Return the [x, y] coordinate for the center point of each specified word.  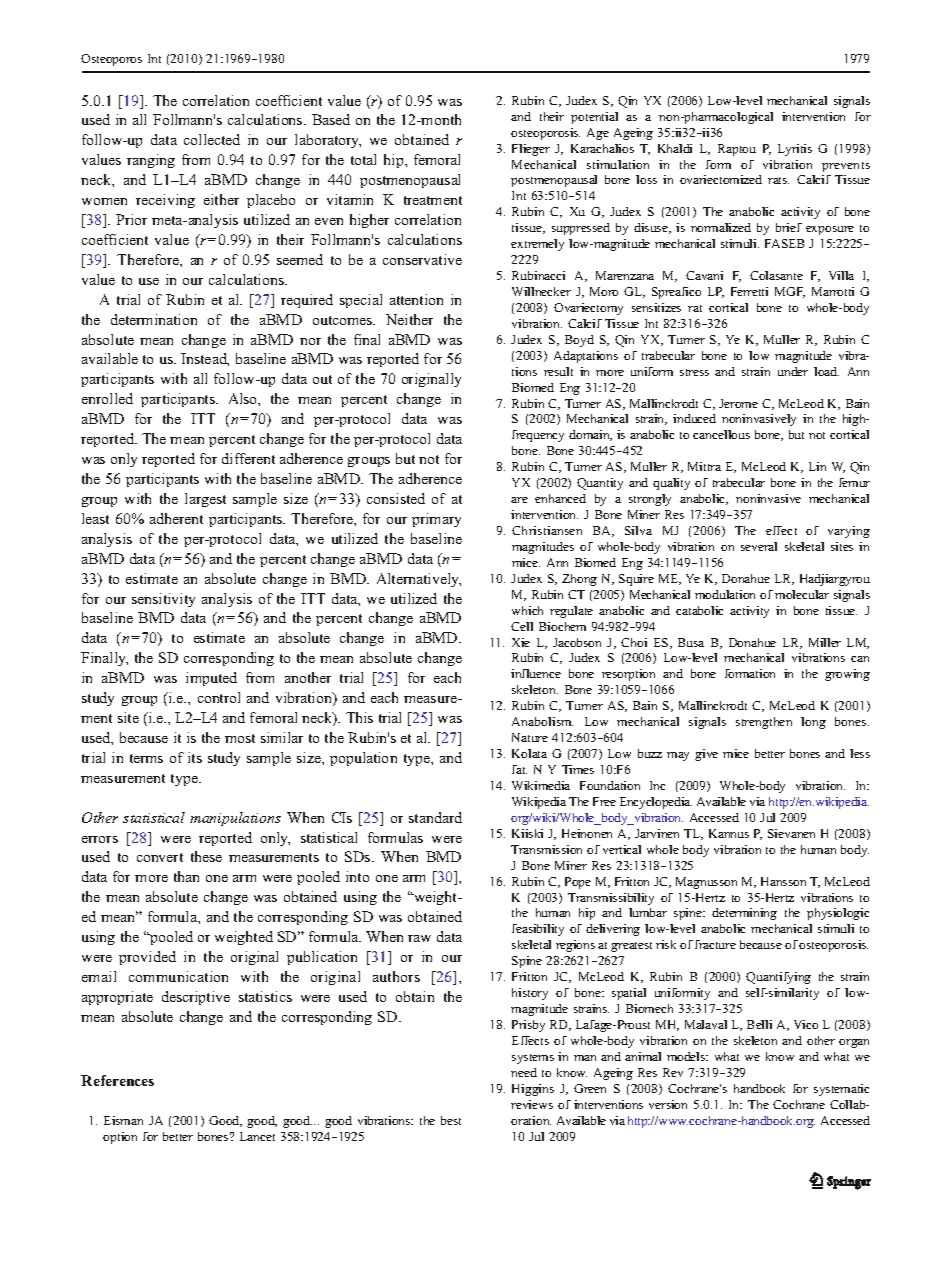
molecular [802, 594]
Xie [521, 642]
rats [778, 180]
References [117, 1080]
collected [212, 139]
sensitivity [163, 600]
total [363, 159]
